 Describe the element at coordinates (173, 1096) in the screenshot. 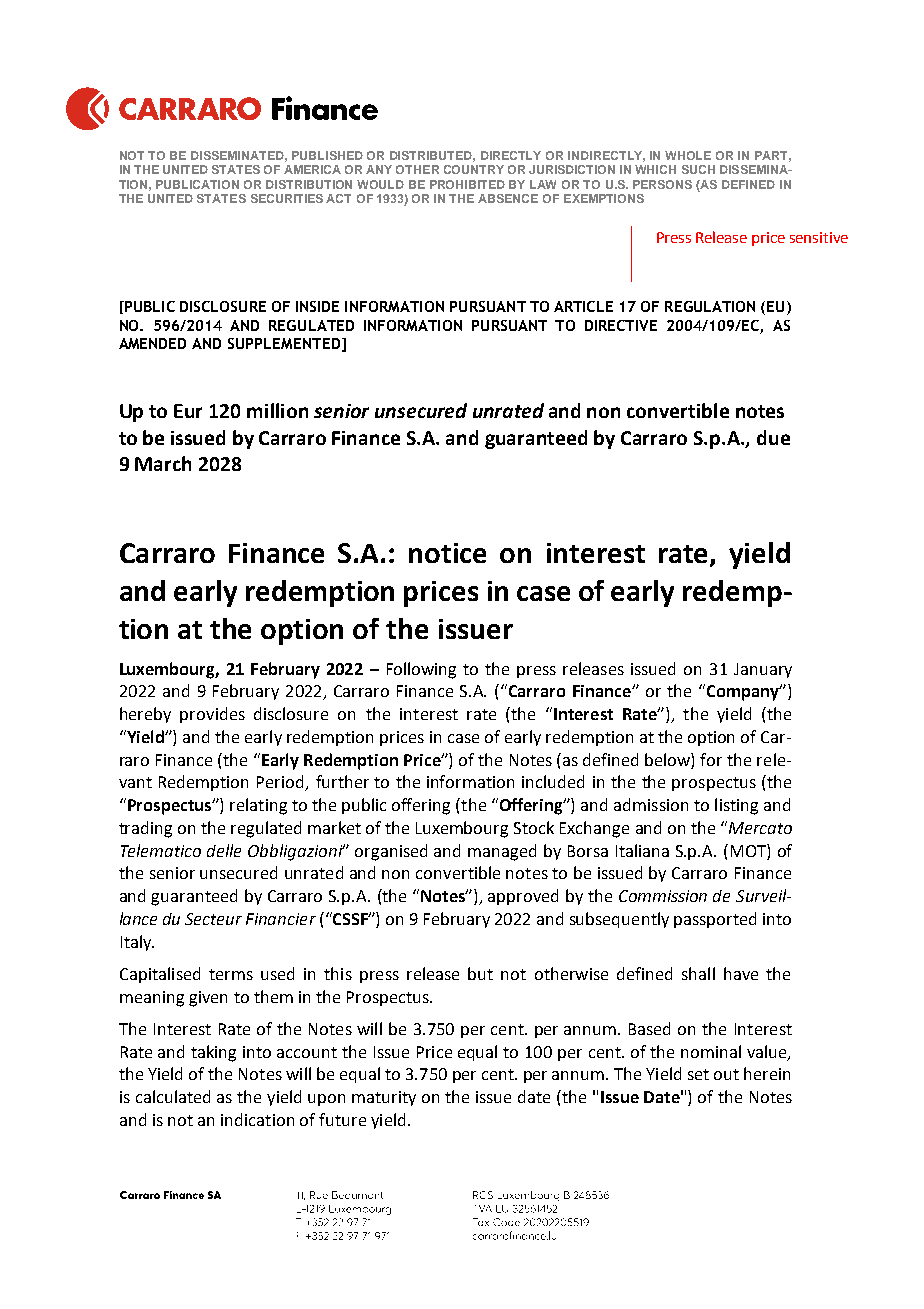

I see `calculated` at that location.
